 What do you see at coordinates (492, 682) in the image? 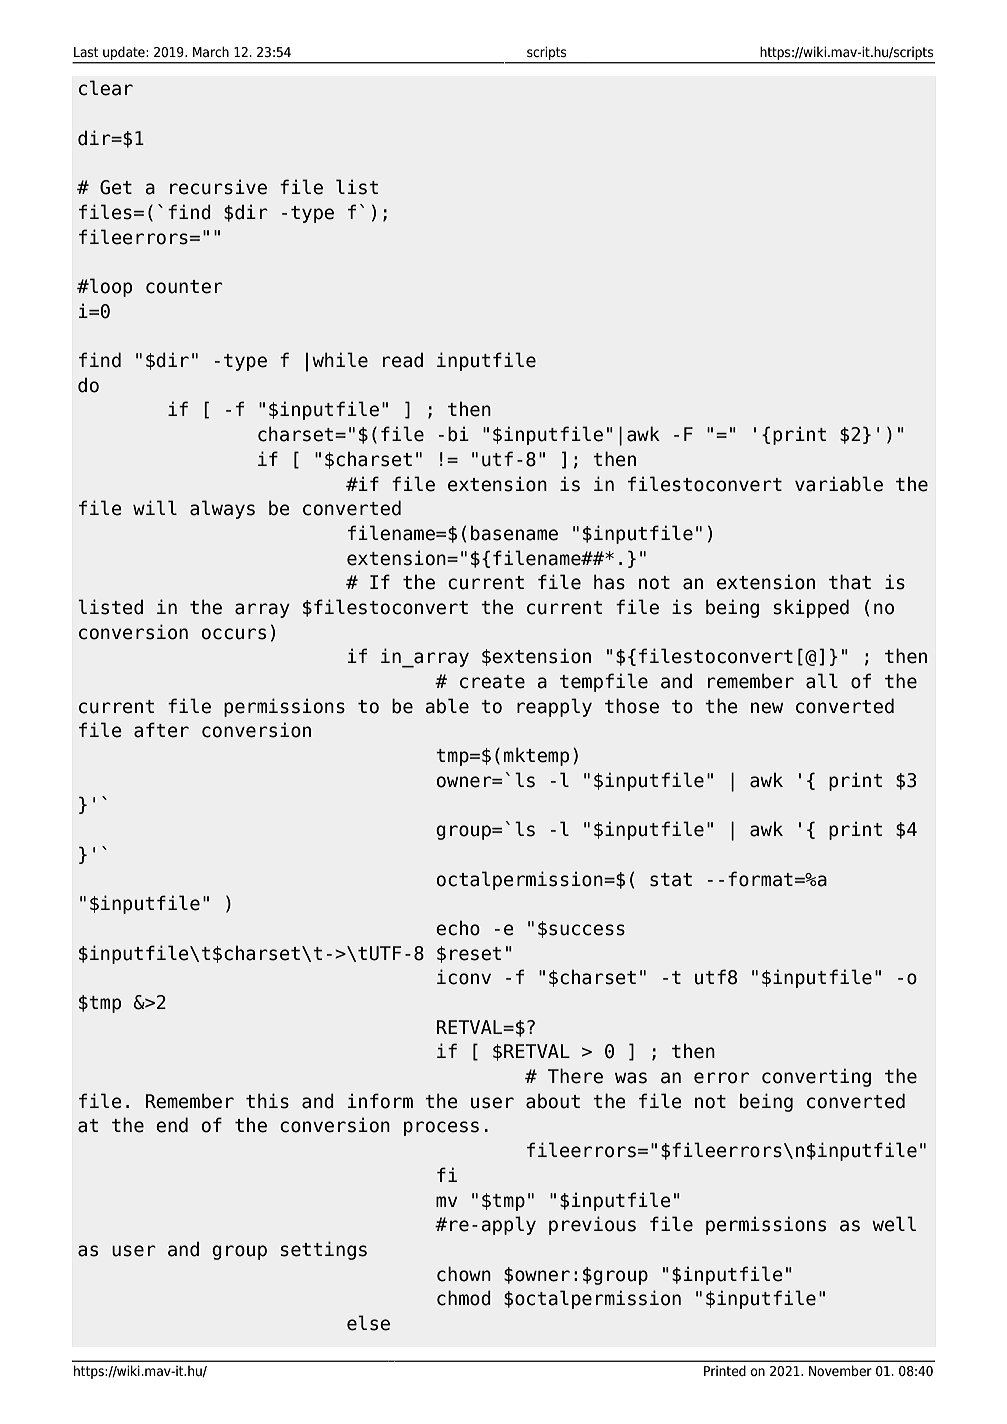
I see `create` at bounding box center [492, 682].
